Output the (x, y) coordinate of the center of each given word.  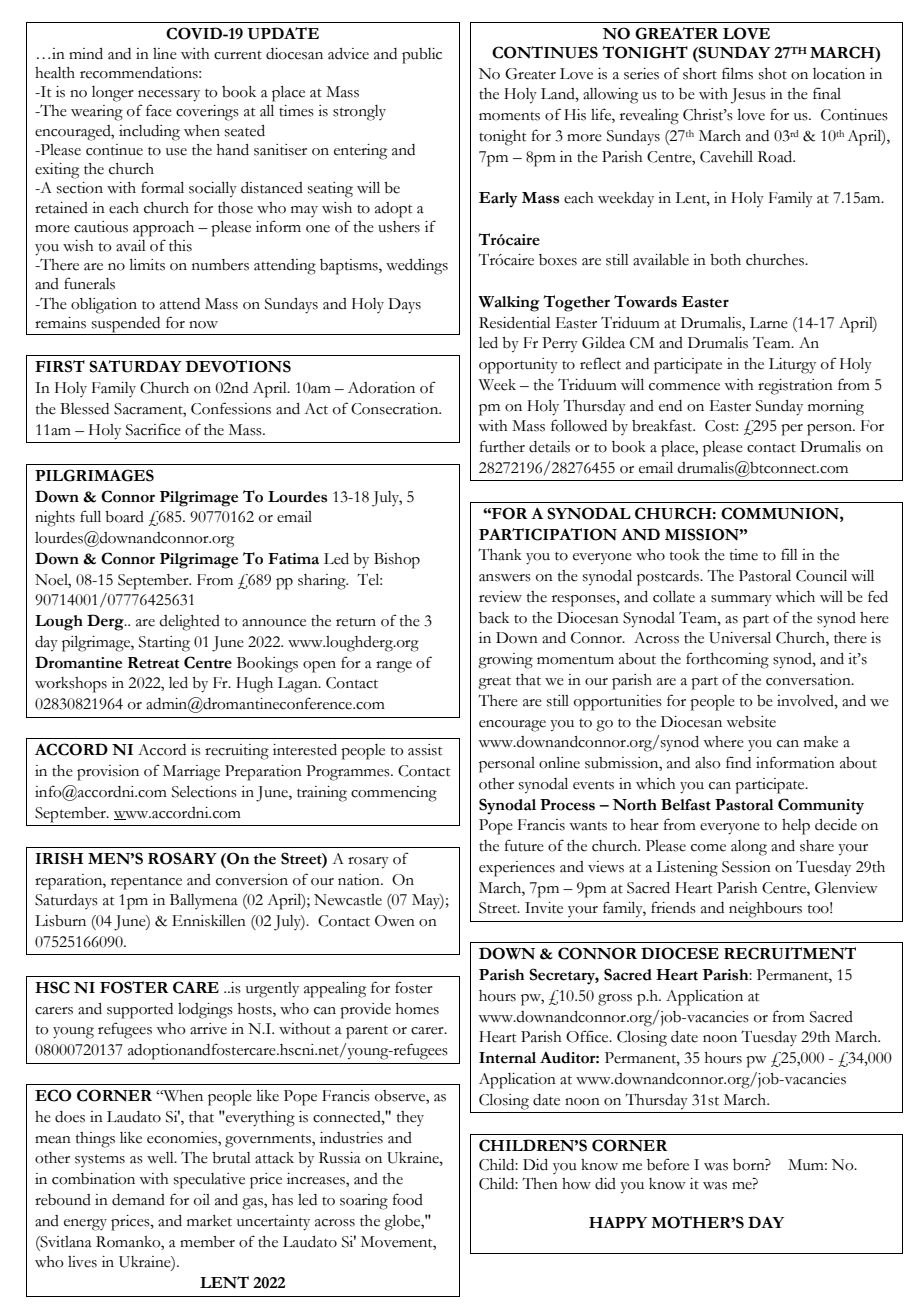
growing (505, 661)
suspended (126, 326)
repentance (146, 883)
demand (138, 1200)
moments (509, 116)
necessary (169, 96)
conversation (809, 680)
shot (773, 74)
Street (499, 908)
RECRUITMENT (790, 953)
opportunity (518, 366)
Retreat (153, 663)
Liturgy (792, 366)
